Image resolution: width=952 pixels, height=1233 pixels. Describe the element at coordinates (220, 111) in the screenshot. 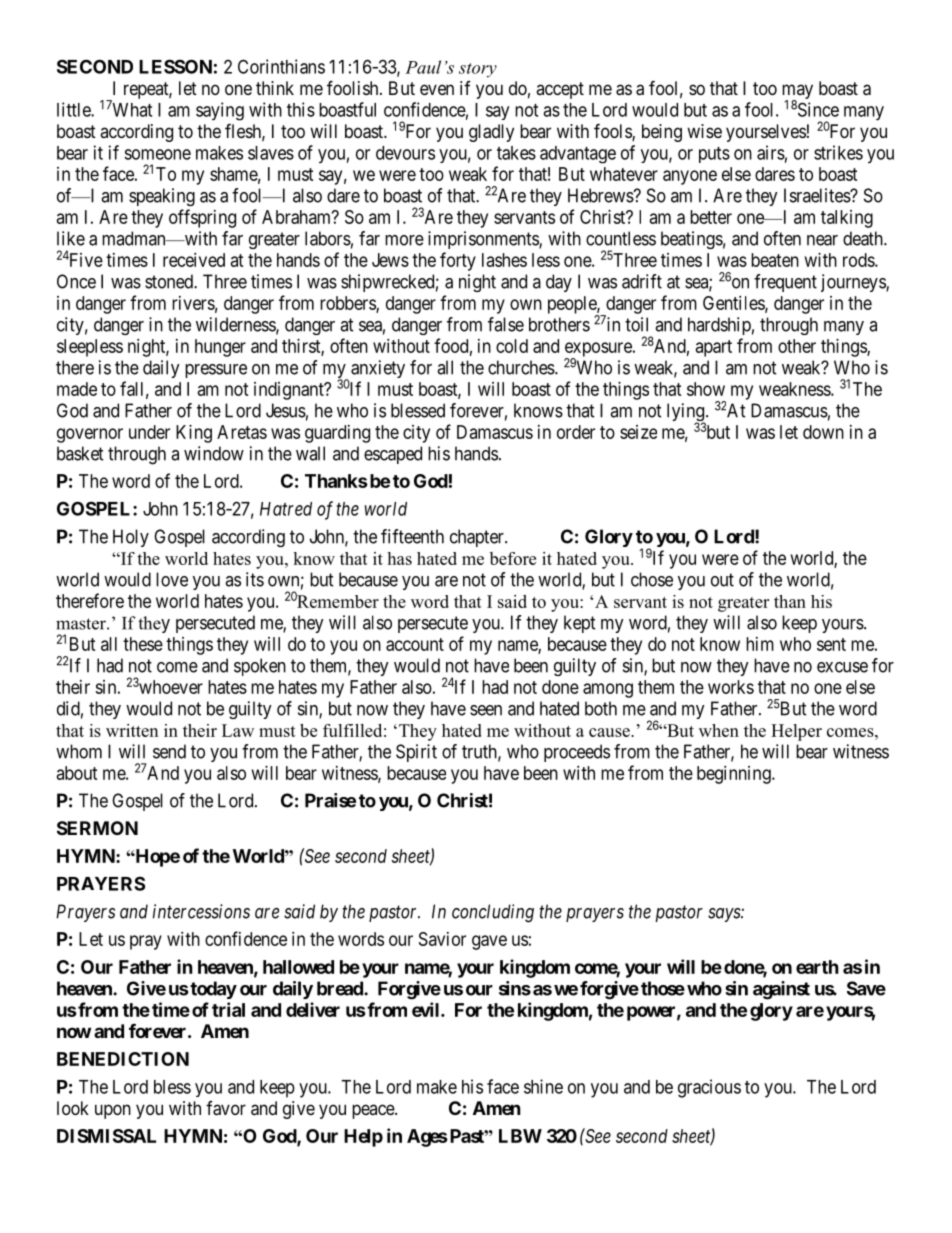

I see `saying` at that location.
